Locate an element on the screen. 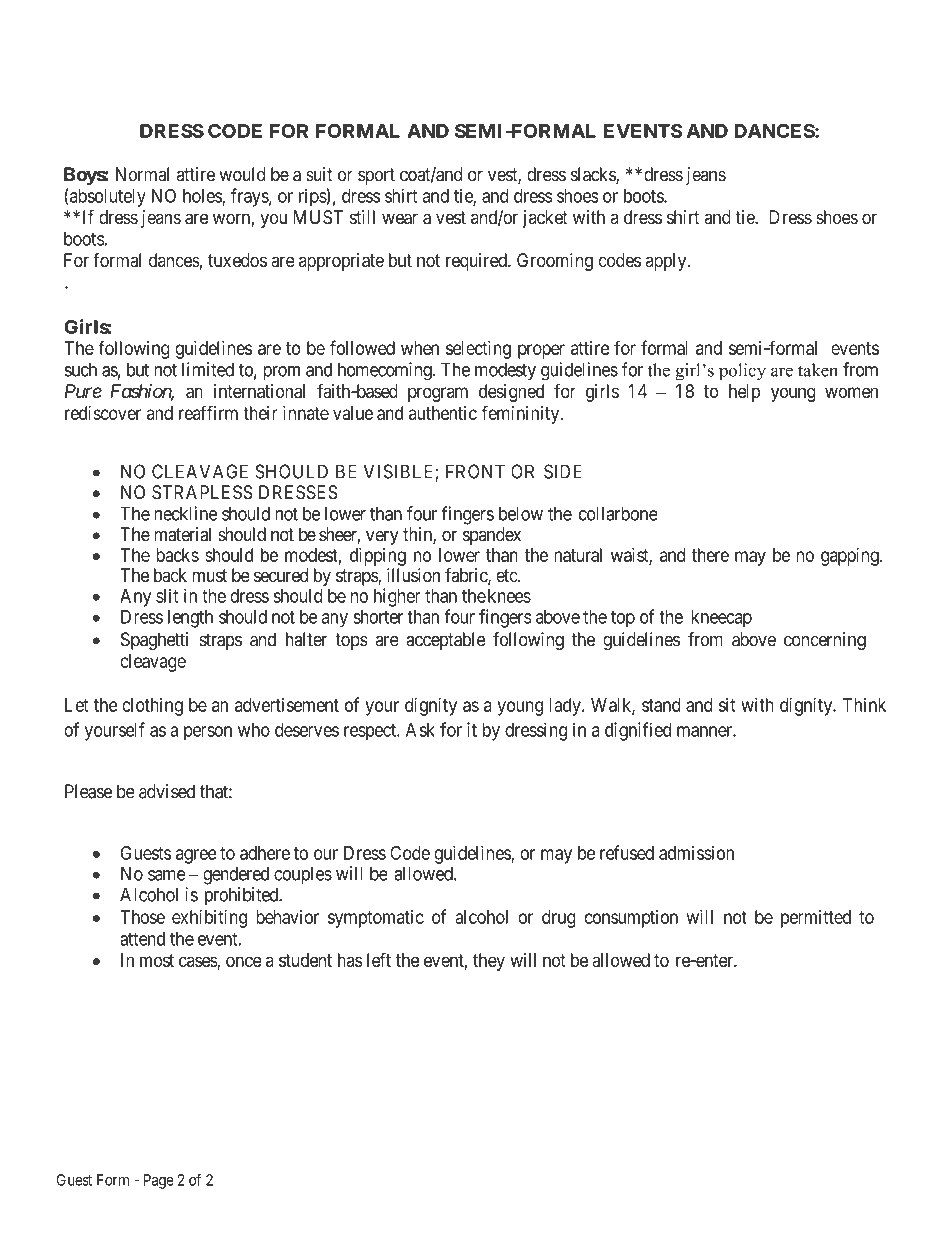 This screenshot has height=1233, width=952. consumption is located at coordinates (631, 919).
